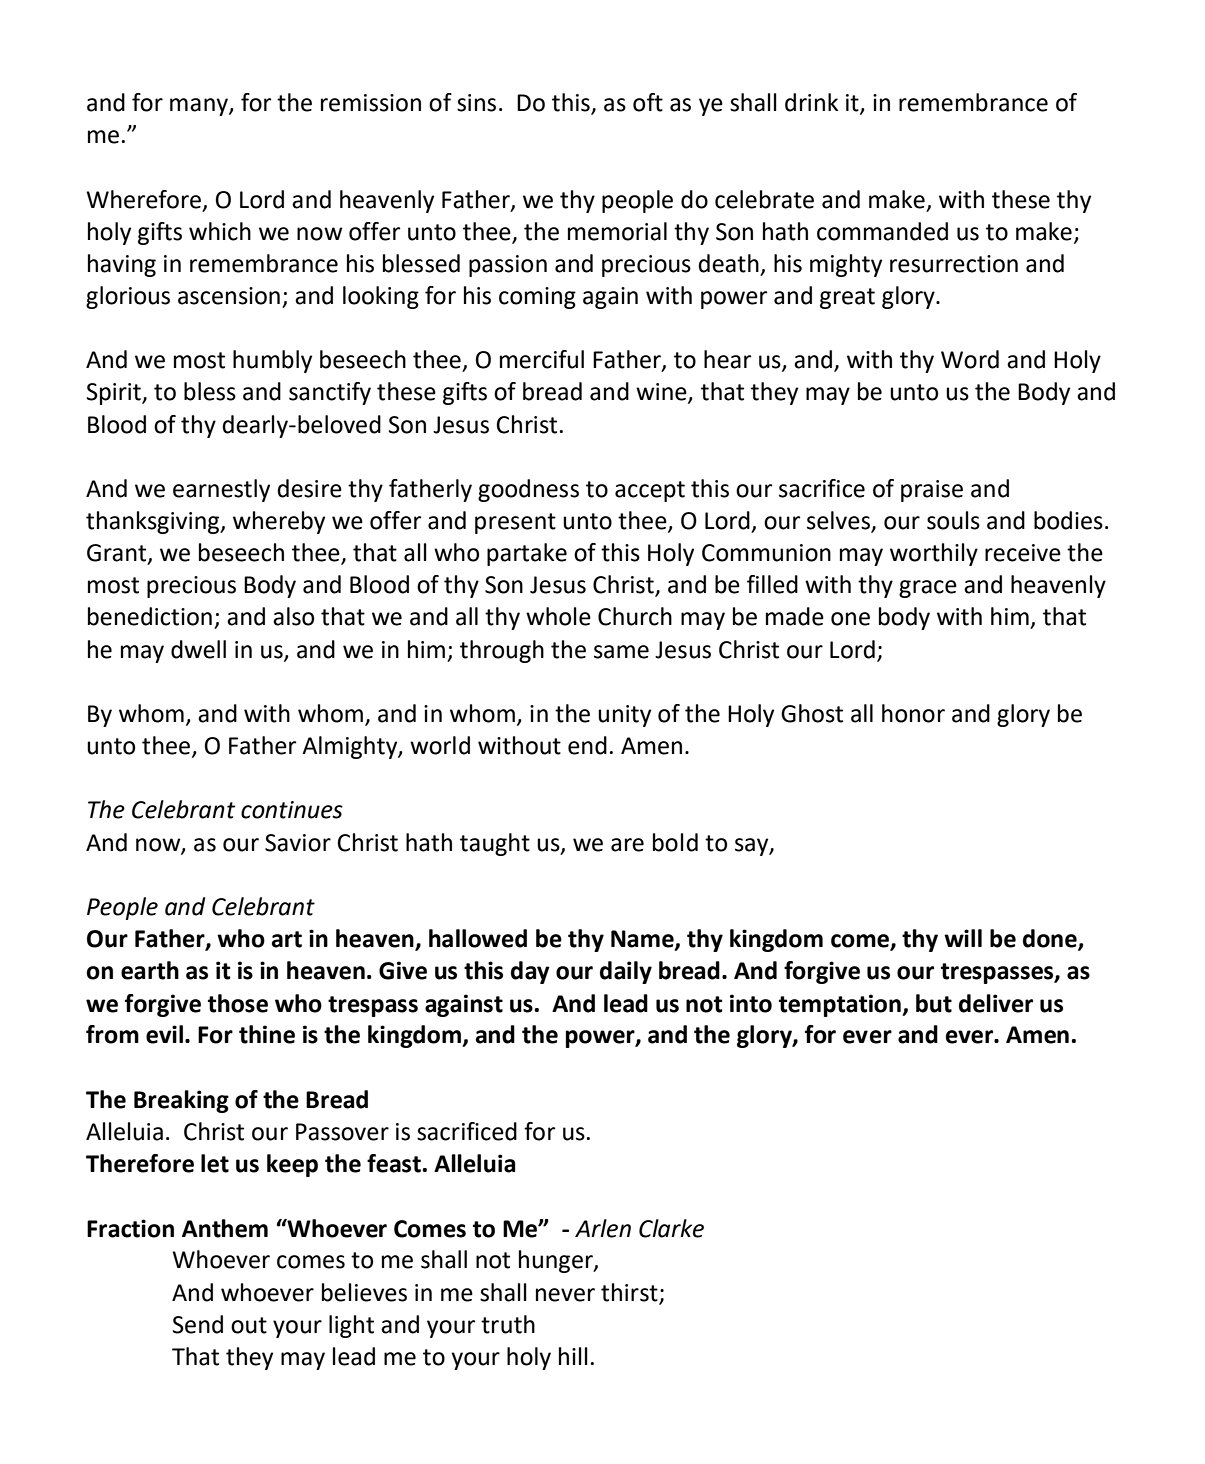 The height and width of the screenshot is (1464, 1205). What do you see at coordinates (811, 102) in the screenshot?
I see `drink` at bounding box center [811, 102].
